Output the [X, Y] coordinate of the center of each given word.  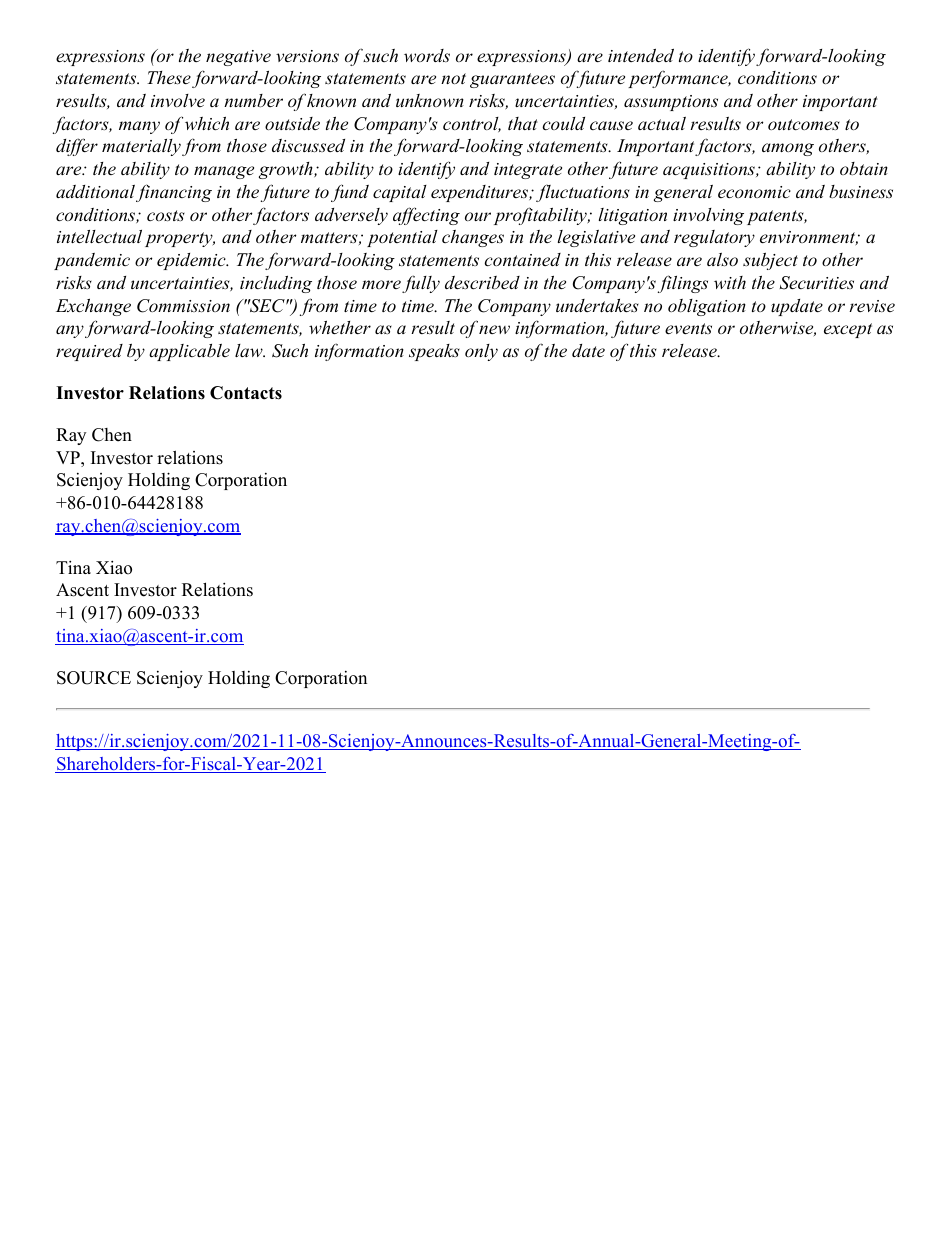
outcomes [804, 124]
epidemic [192, 261]
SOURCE [94, 678]
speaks [434, 352]
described [482, 283]
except [848, 330]
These [169, 77]
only [481, 352]
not [453, 78]
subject [770, 261]
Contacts [246, 393]
